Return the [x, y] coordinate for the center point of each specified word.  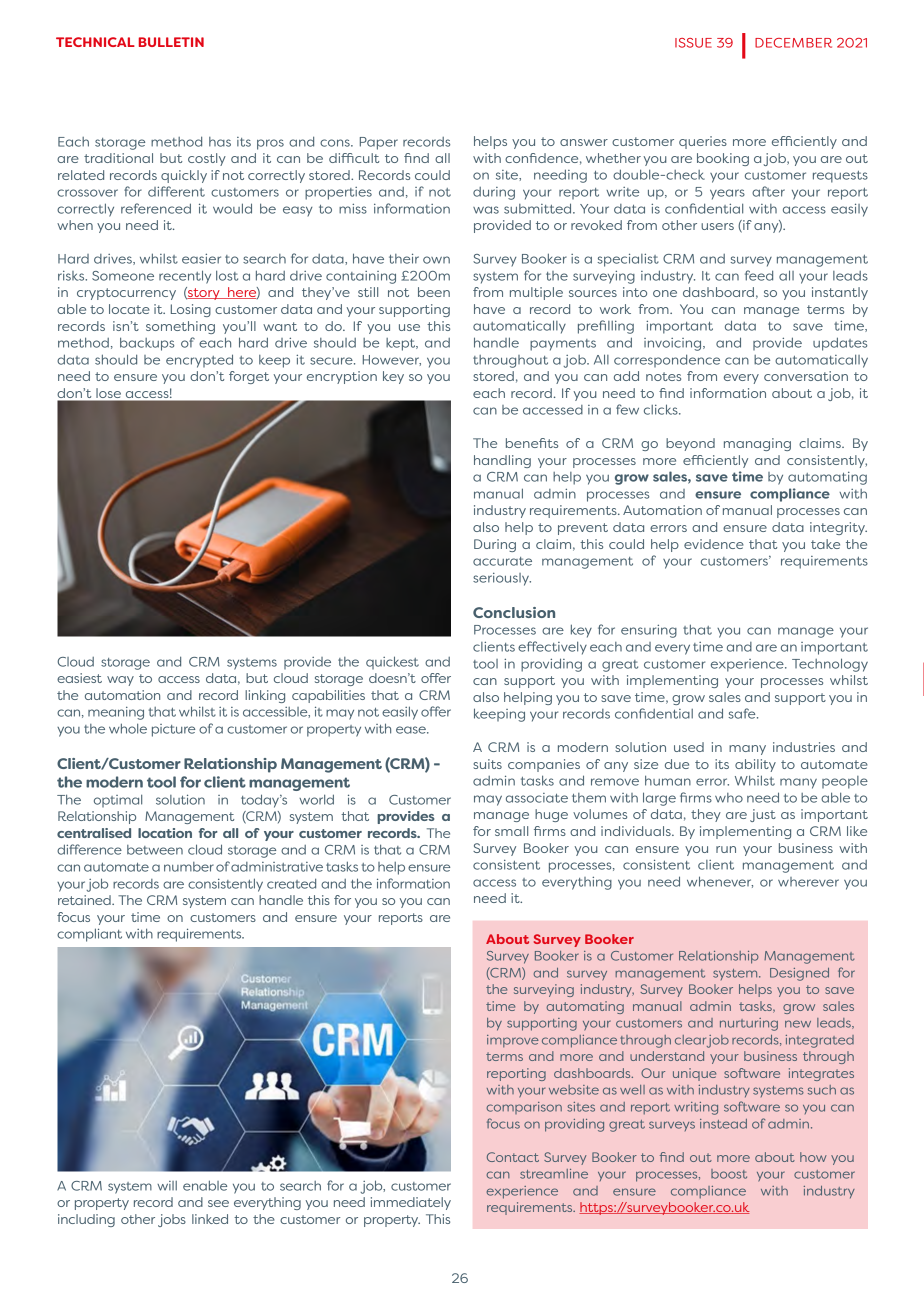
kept [402, 344]
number [189, 867]
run [726, 849]
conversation [806, 376]
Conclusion [514, 612]
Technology [830, 665]
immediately [411, 1203]
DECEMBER [793, 43]
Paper [379, 143]
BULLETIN [171, 42]
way [120, 681]
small [511, 831]
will [167, 1186]
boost [729, 1174]
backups [147, 344]
